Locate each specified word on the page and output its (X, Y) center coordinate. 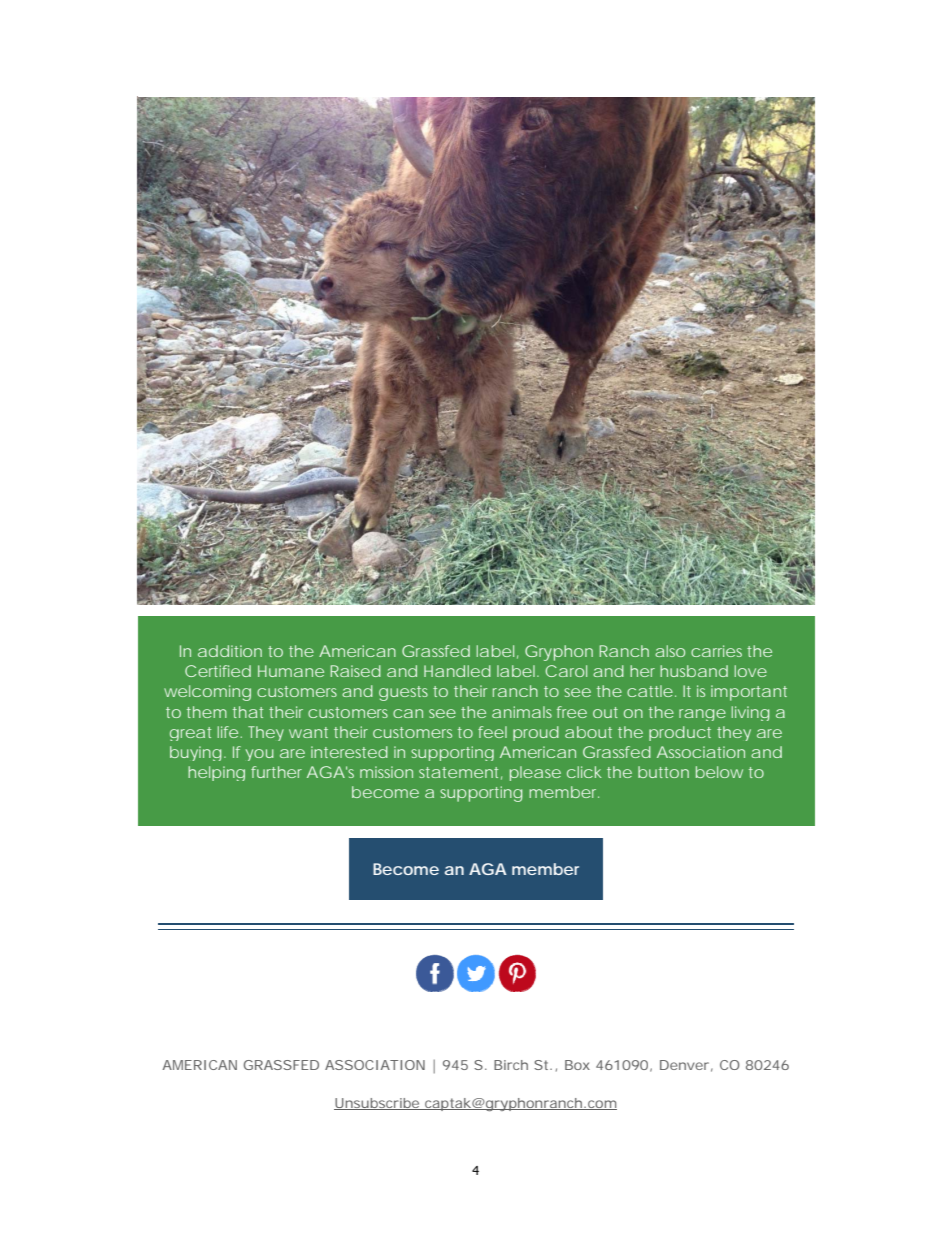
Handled (457, 671)
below (719, 772)
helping (216, 773)
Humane (291, 671)
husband (694, 671)
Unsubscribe (377, 1104)
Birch (511, 1065)
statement (460, 773)
